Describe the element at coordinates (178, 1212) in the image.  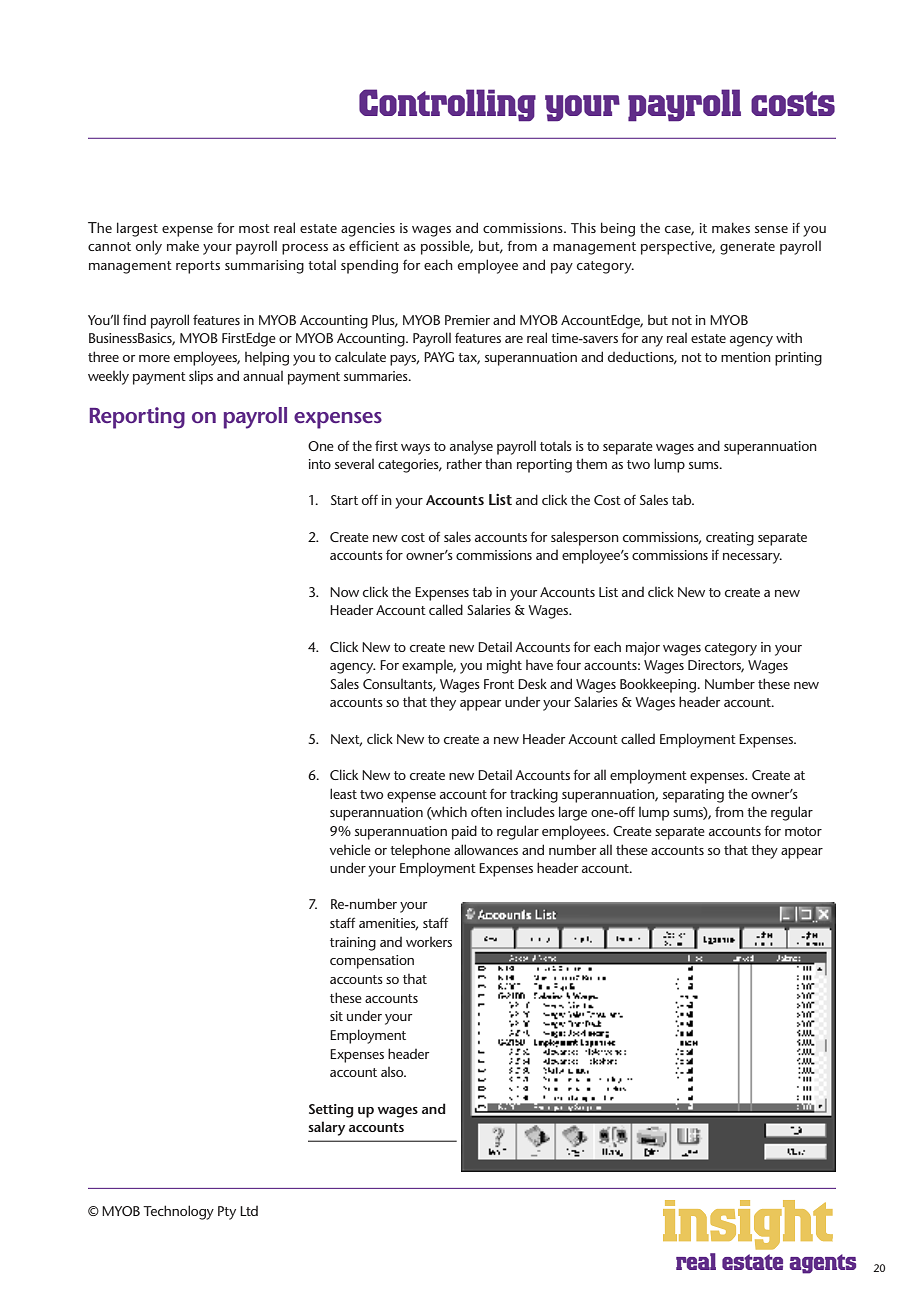
I see `Technology` at that location.
